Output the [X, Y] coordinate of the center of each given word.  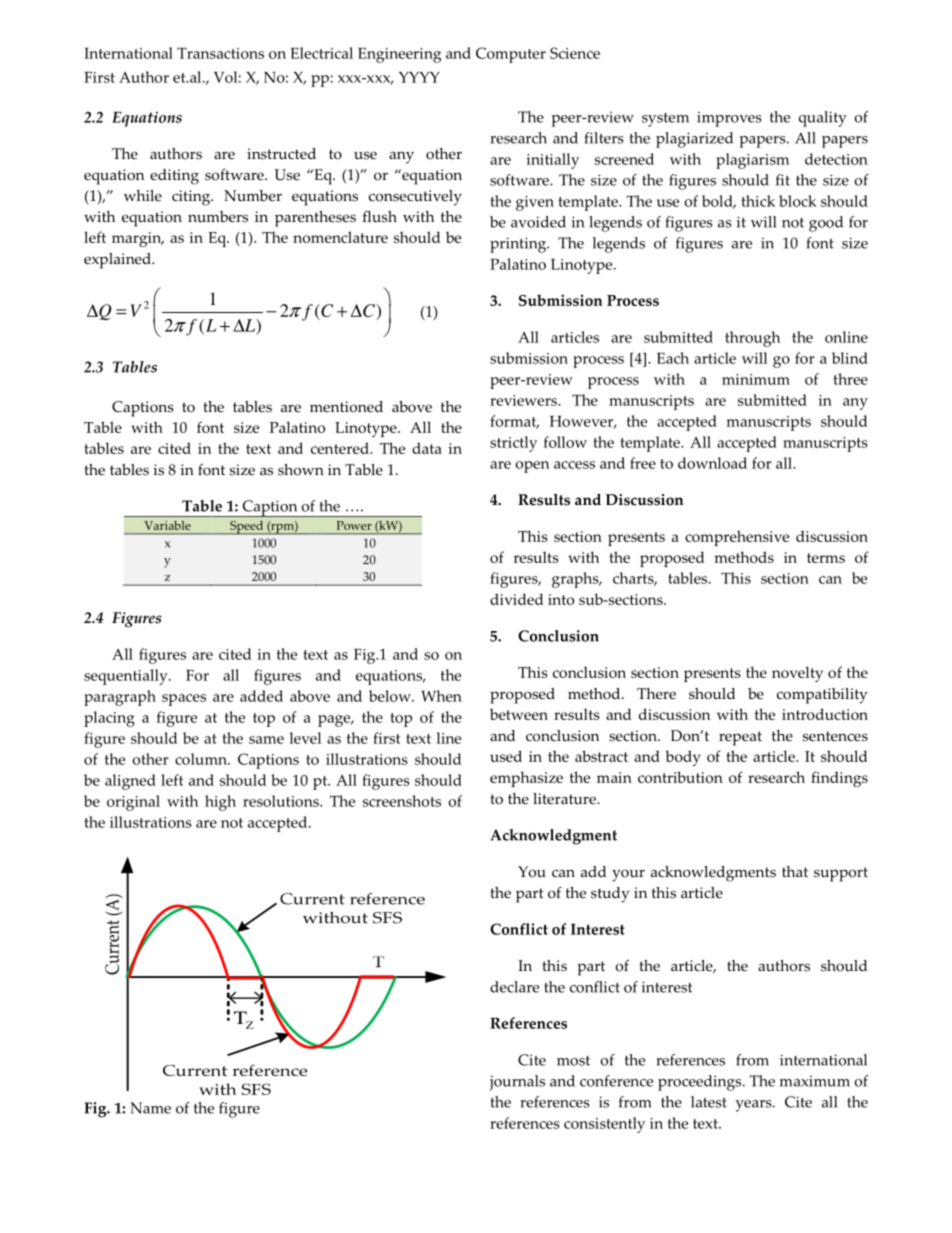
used [506, 756]
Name [150, 1108]
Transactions [220, 53]
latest [709, 1102]
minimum [756, 379]
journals [517, 1083]
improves [729, 119]
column [202, 759]
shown [301, 470]
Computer [511, 55]
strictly [513, 444]
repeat [740, 738]
